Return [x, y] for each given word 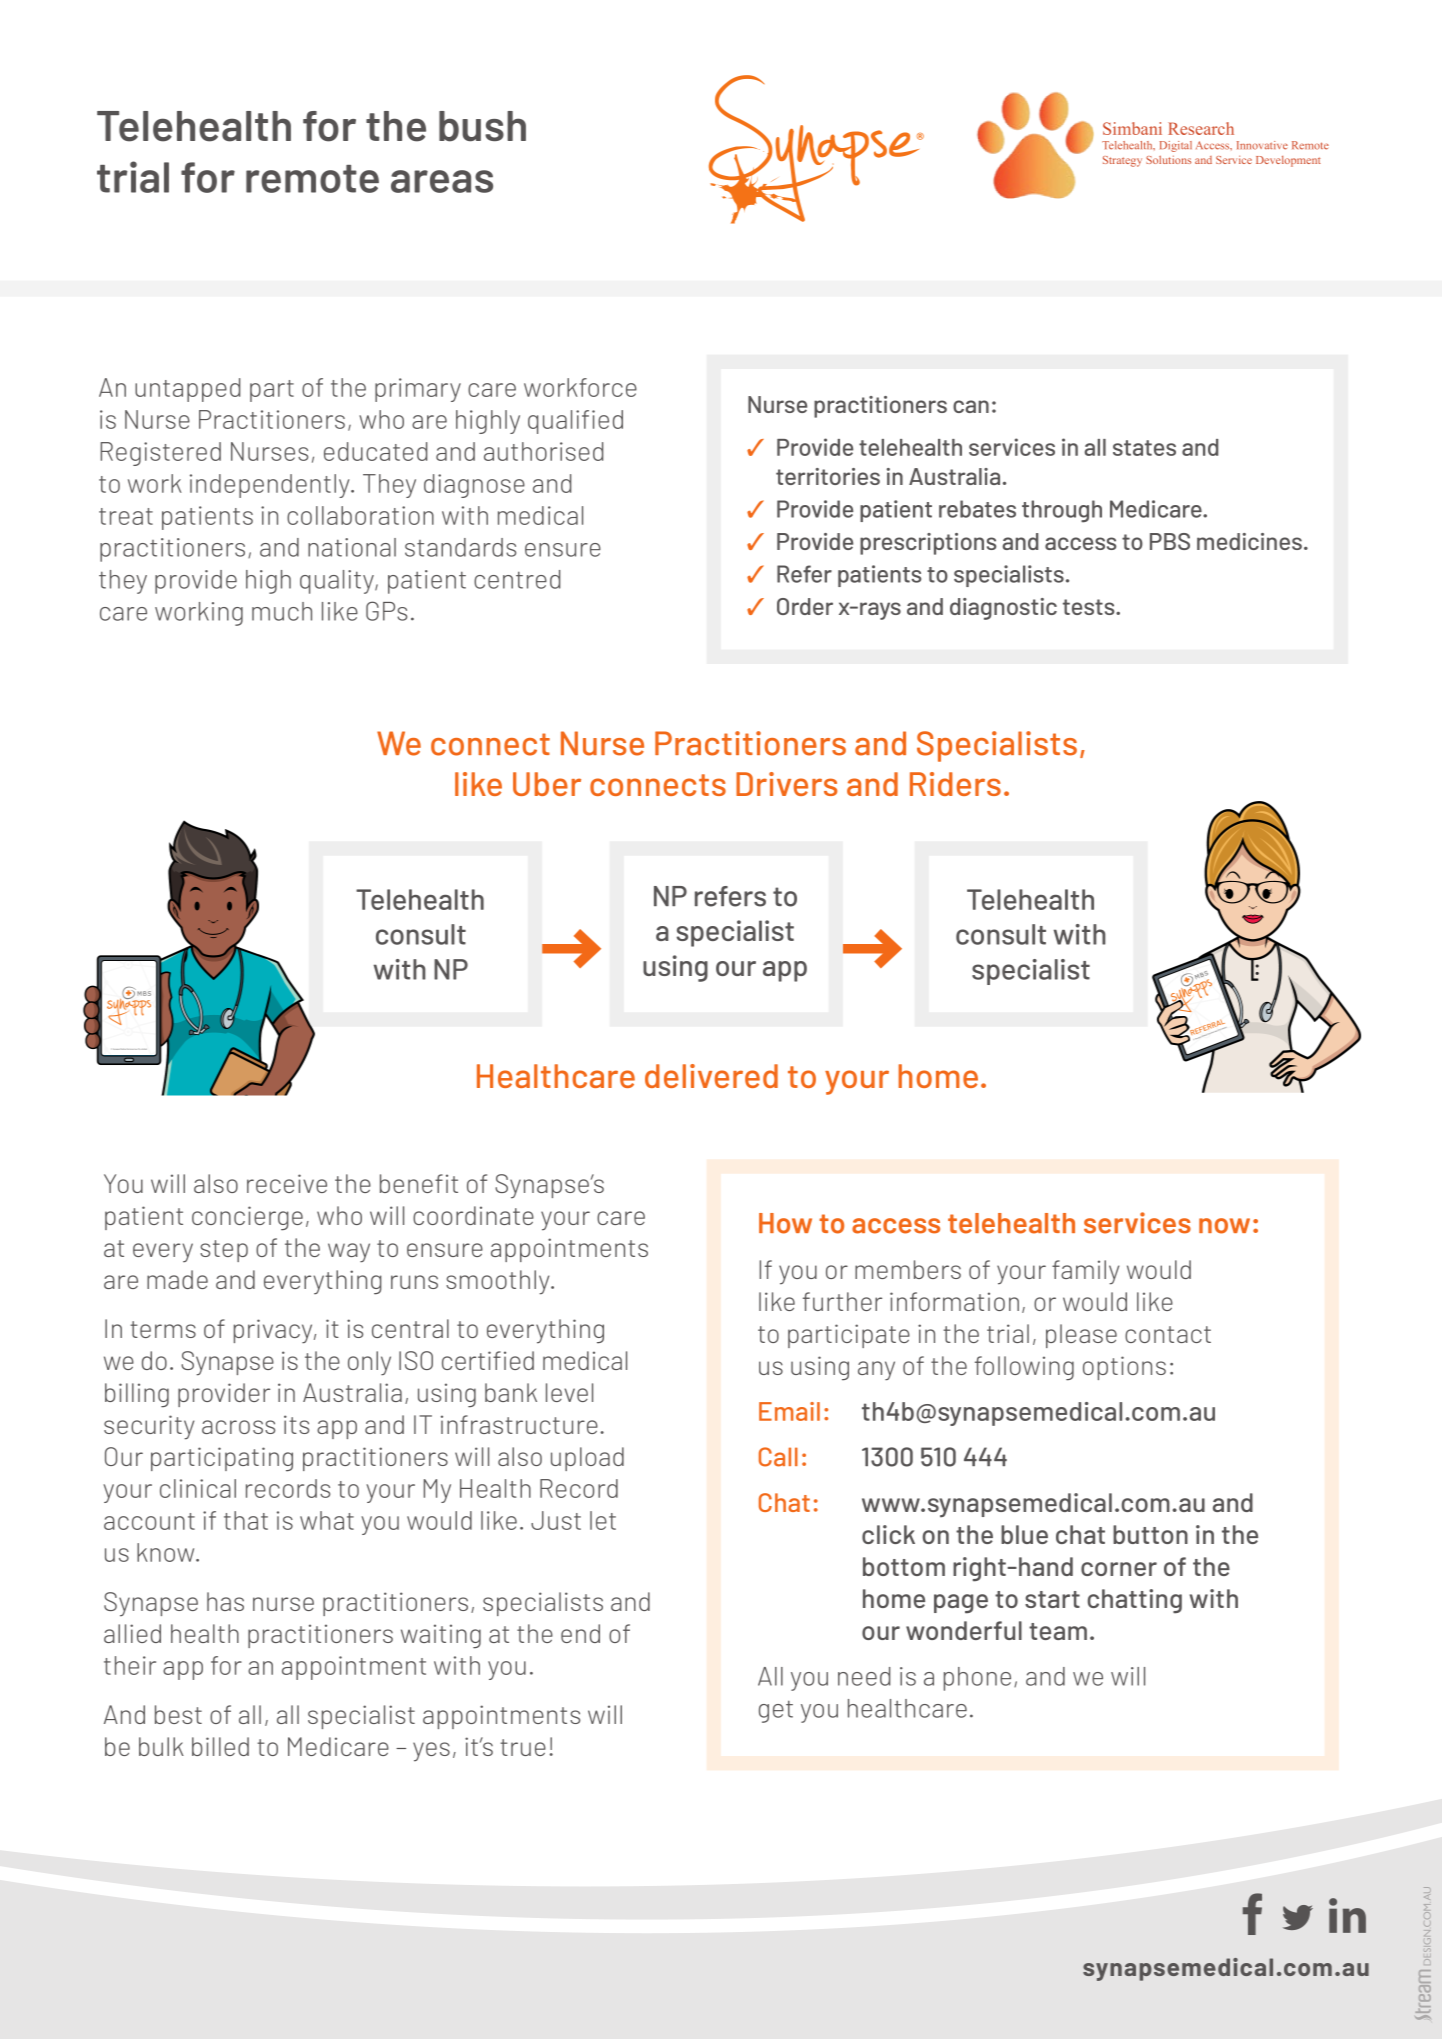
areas [442, 181]
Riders [955, 784]
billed [220, 1746]
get [776, 1711]
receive [287, 1183]
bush [482, 126]
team [1058, 1631]
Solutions [1168, 159]
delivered [711, 1076]
